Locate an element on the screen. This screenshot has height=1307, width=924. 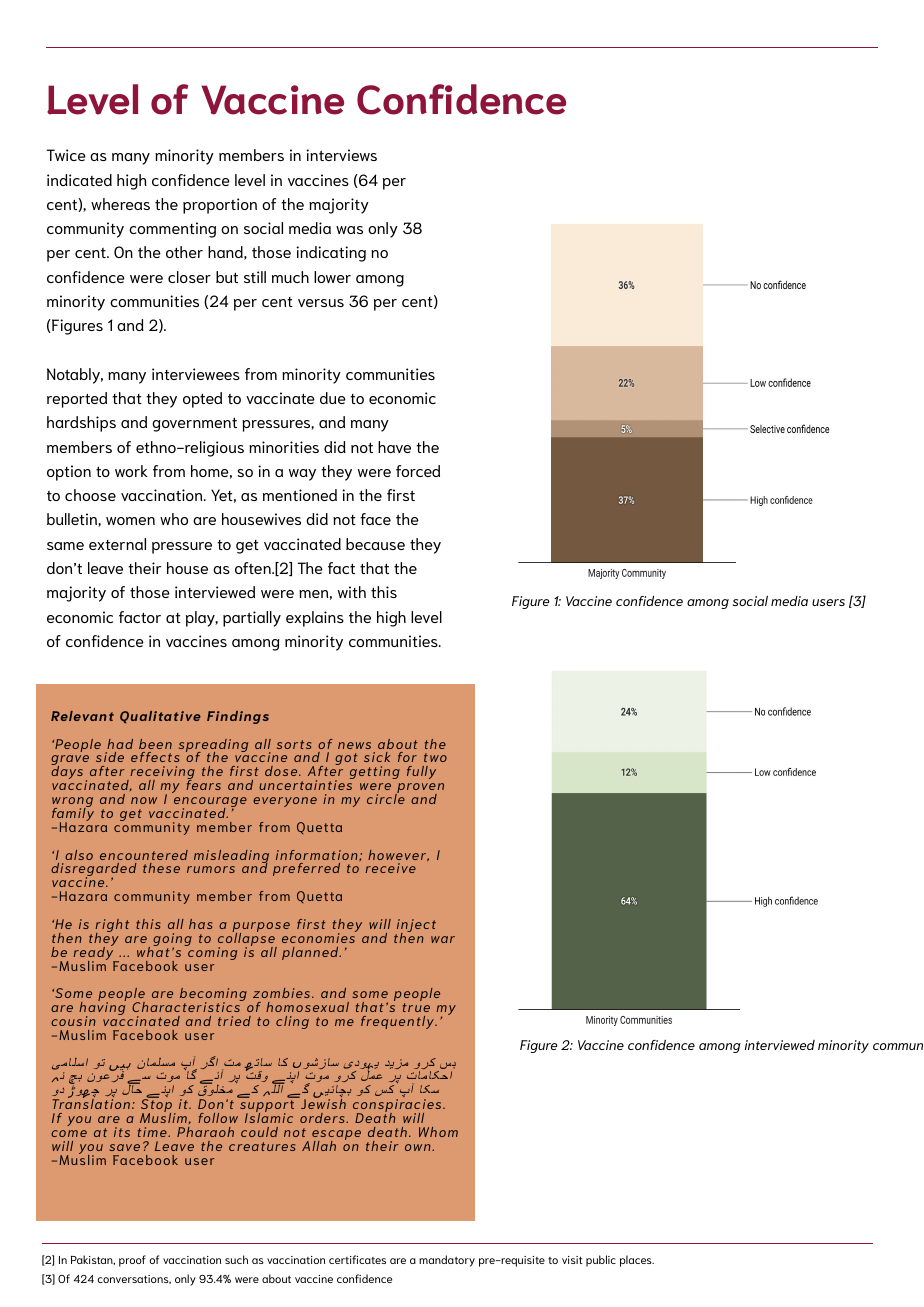
Qualitative is located at coordinates (160, 717).
